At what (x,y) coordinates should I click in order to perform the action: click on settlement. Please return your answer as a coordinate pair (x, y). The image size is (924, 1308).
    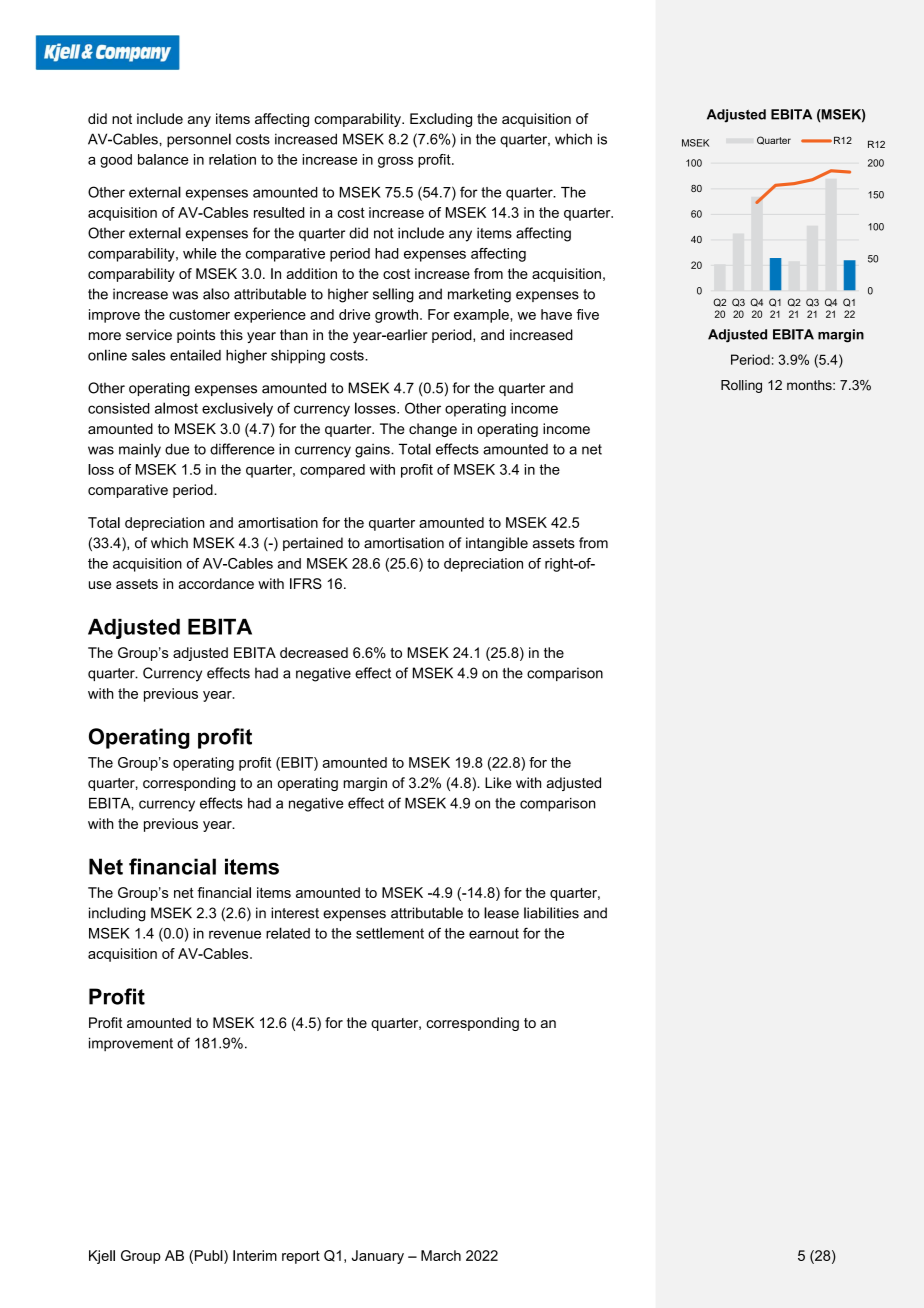
    Looking at the image, I should click on (390, 933).
